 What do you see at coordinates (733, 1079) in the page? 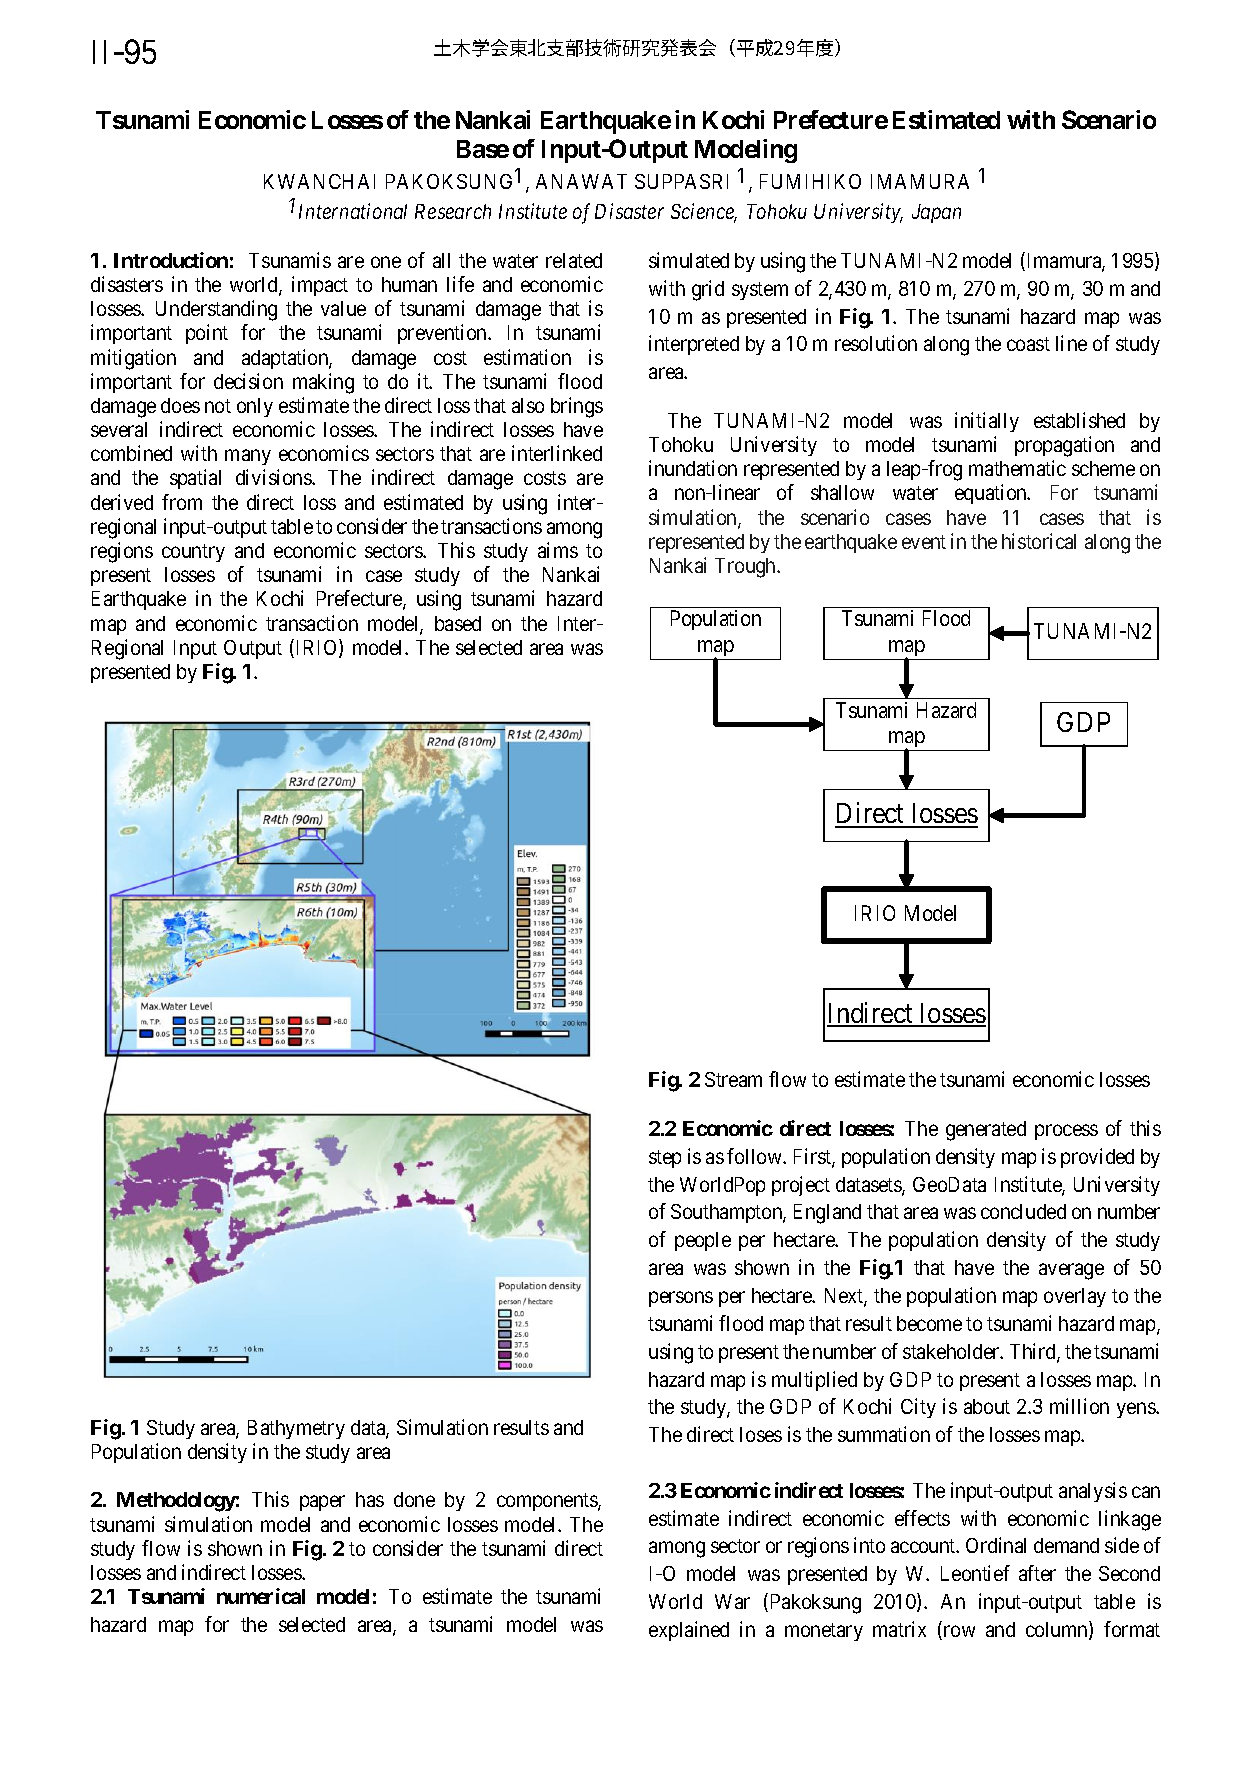
I see `Stream` at bounding box center [733, 1079].
